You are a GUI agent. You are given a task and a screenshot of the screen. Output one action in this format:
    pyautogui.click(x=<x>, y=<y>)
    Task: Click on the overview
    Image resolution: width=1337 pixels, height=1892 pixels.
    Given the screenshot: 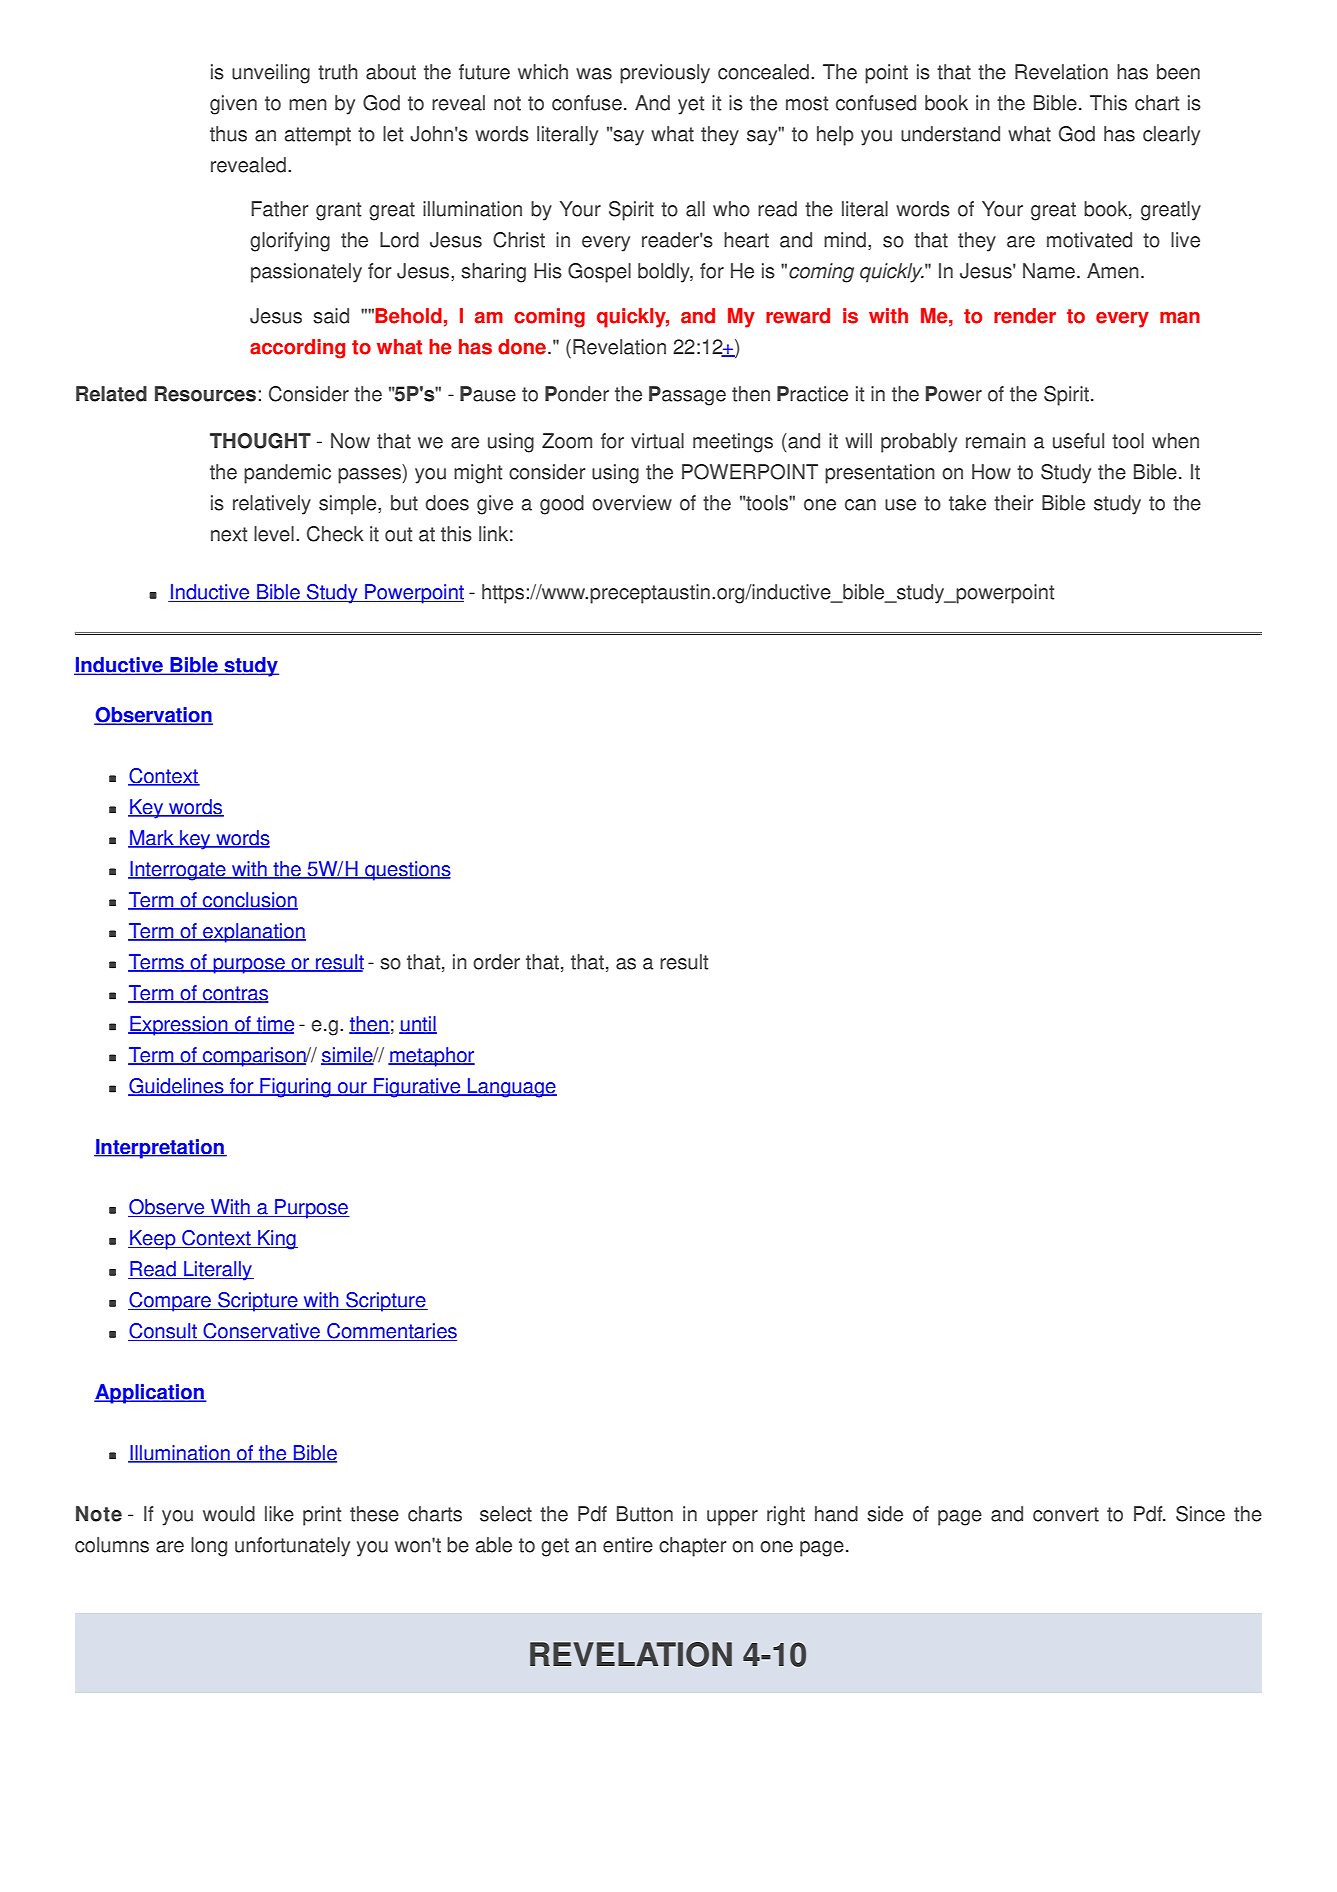 What is the action you would take?
    pyautogui.click(x=632, y=503)
